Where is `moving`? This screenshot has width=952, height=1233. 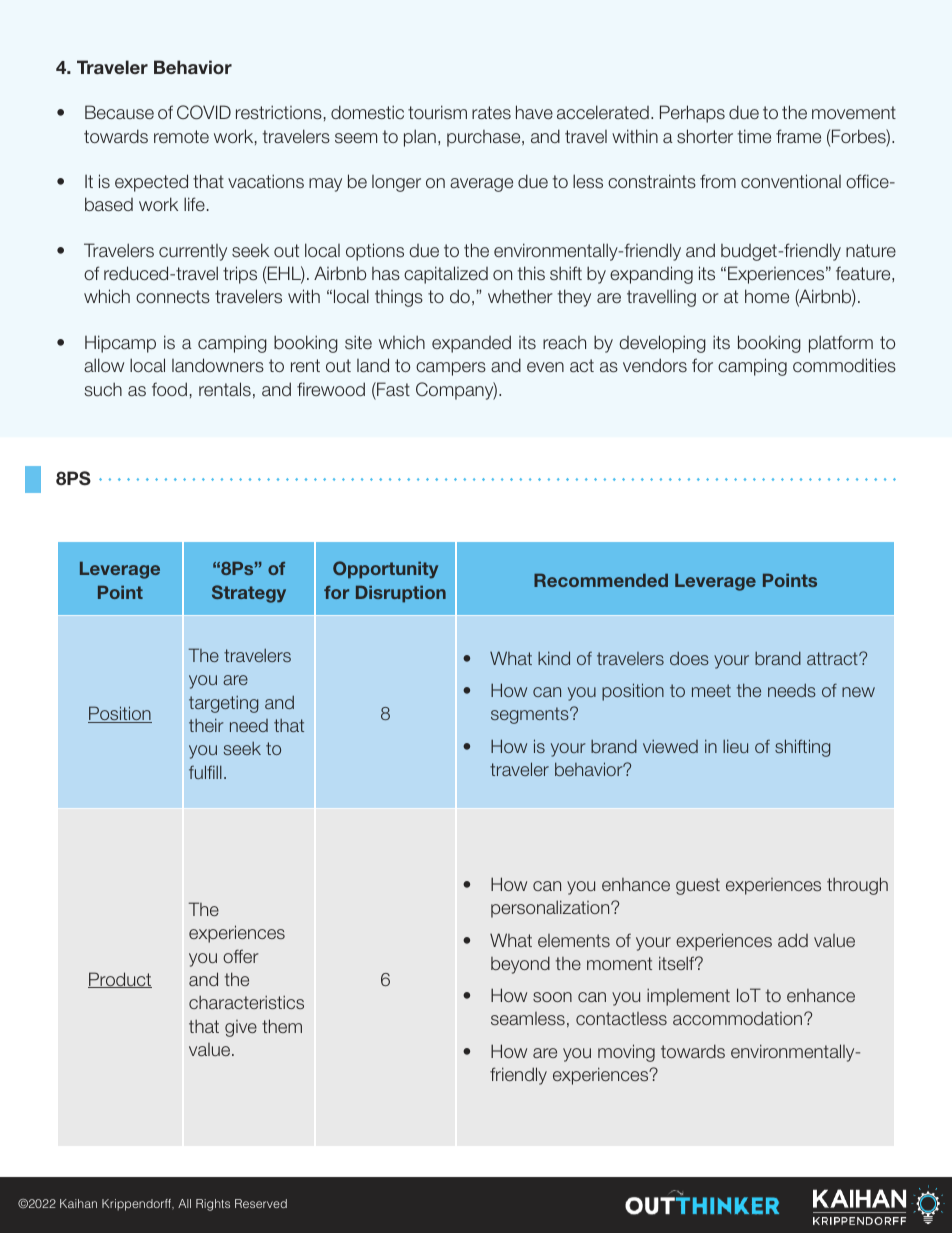 moving is located at coordinates (626, 1053).
